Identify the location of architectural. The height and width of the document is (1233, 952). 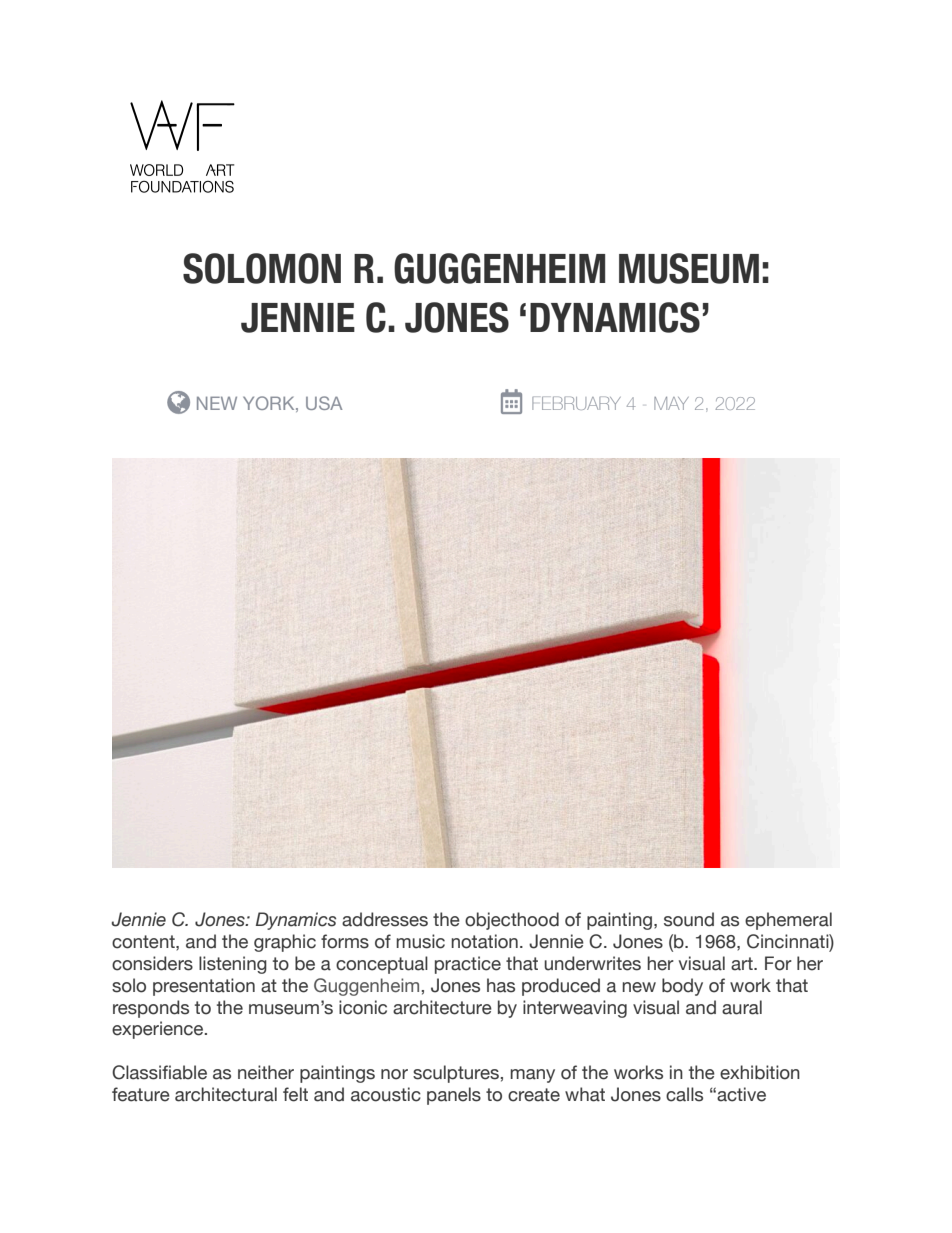
(226, 1094).
